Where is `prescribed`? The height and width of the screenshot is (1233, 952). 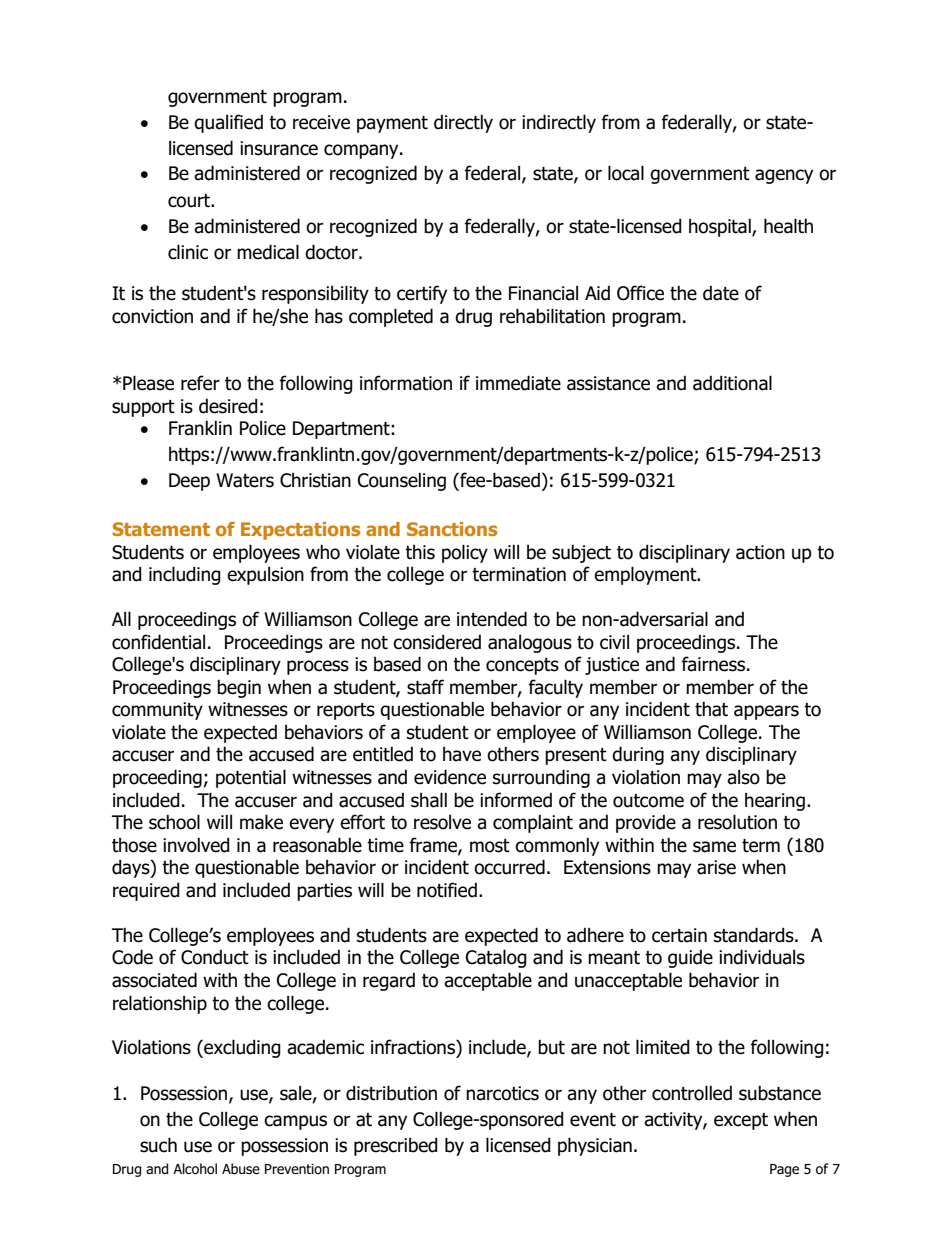 prescribed is located at coordinates (396, 1146).
